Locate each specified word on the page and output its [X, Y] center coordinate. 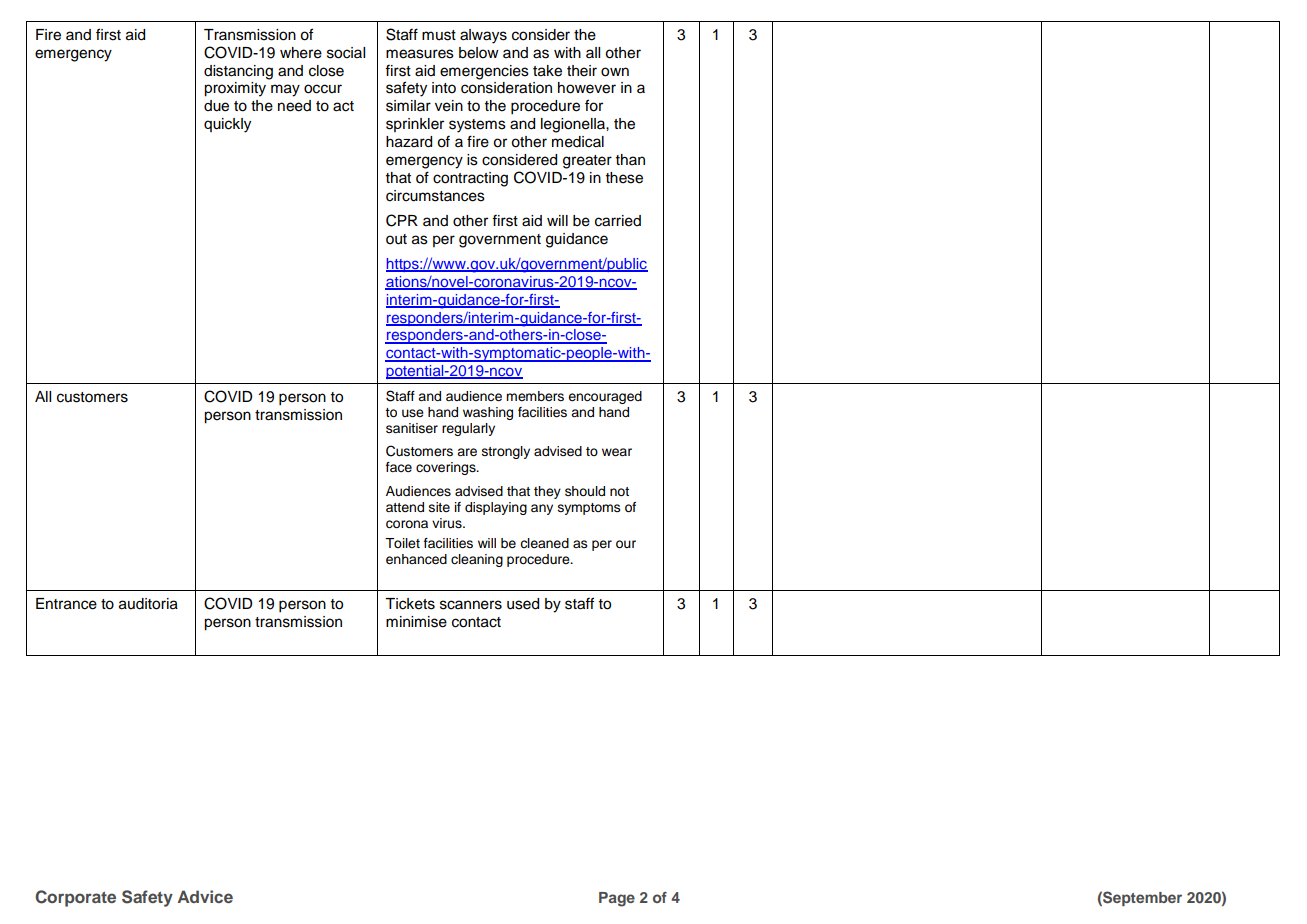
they [547, 492]
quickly [227, 125]
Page [617, 899]
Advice [205, 896]
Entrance [66, 604]
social [346, 53]
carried [618, 221]
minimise [416, 622]
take [547, 71]
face [399, 467]
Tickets [410, 604]
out [396, 239]
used [523, 604]
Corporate [75, 898]
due [216, 106]
